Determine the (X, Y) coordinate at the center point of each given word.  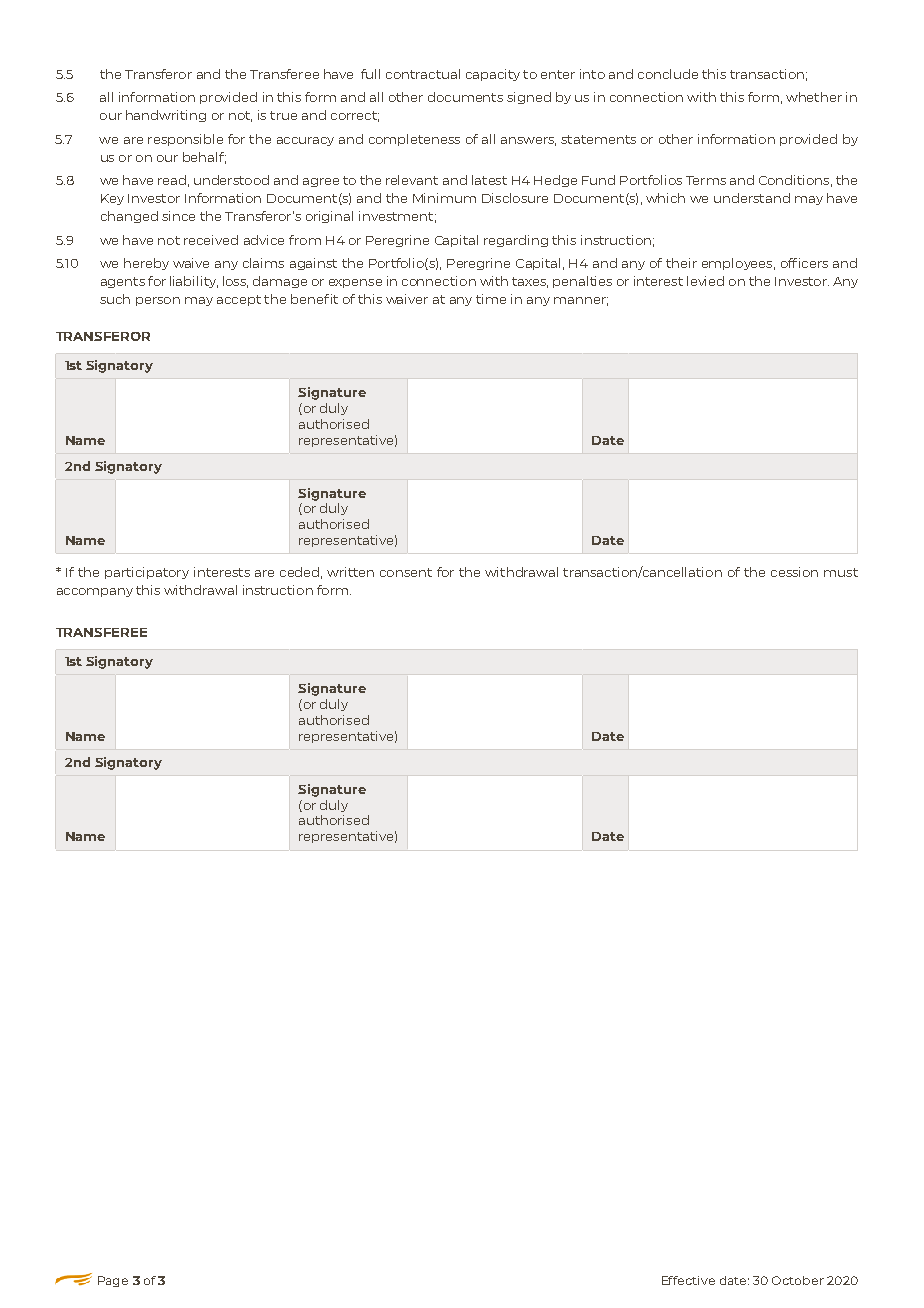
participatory (147, 573)
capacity (493, 75)
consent (406, 572)
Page (113, 1281)
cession (794, 572)
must (841, 572)
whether (814, 97)
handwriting (166, 116)
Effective (688, 1280)
